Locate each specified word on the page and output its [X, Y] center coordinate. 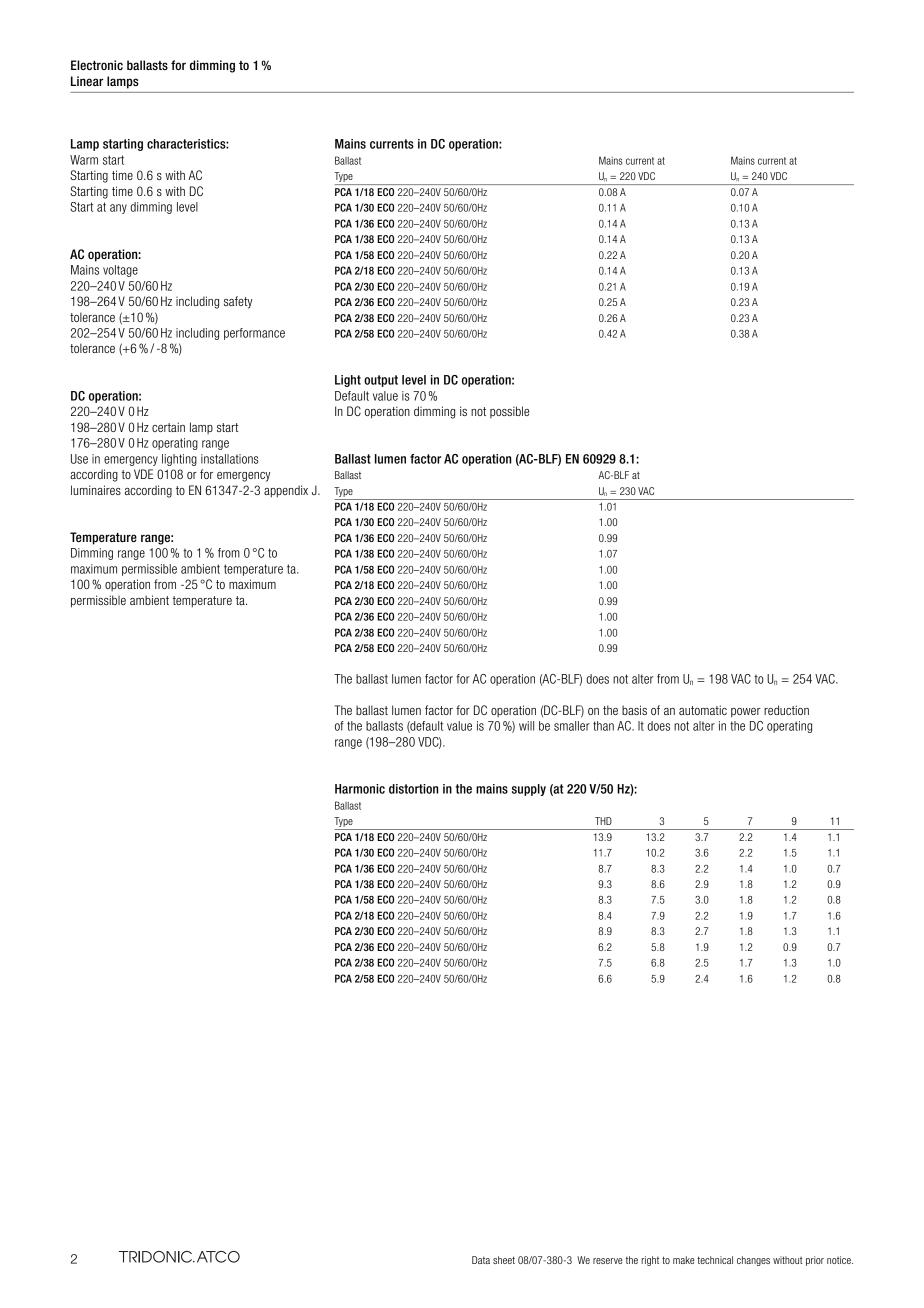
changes [753, 1261]
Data [481, 1260]
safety [238, 302]
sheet [504, 1260]
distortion [413, 789]
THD [603, 821]
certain [168, 427]
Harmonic [360, 789]
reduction [786, 710]
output [381, 381]
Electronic [97, 65]
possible [509, 412]
